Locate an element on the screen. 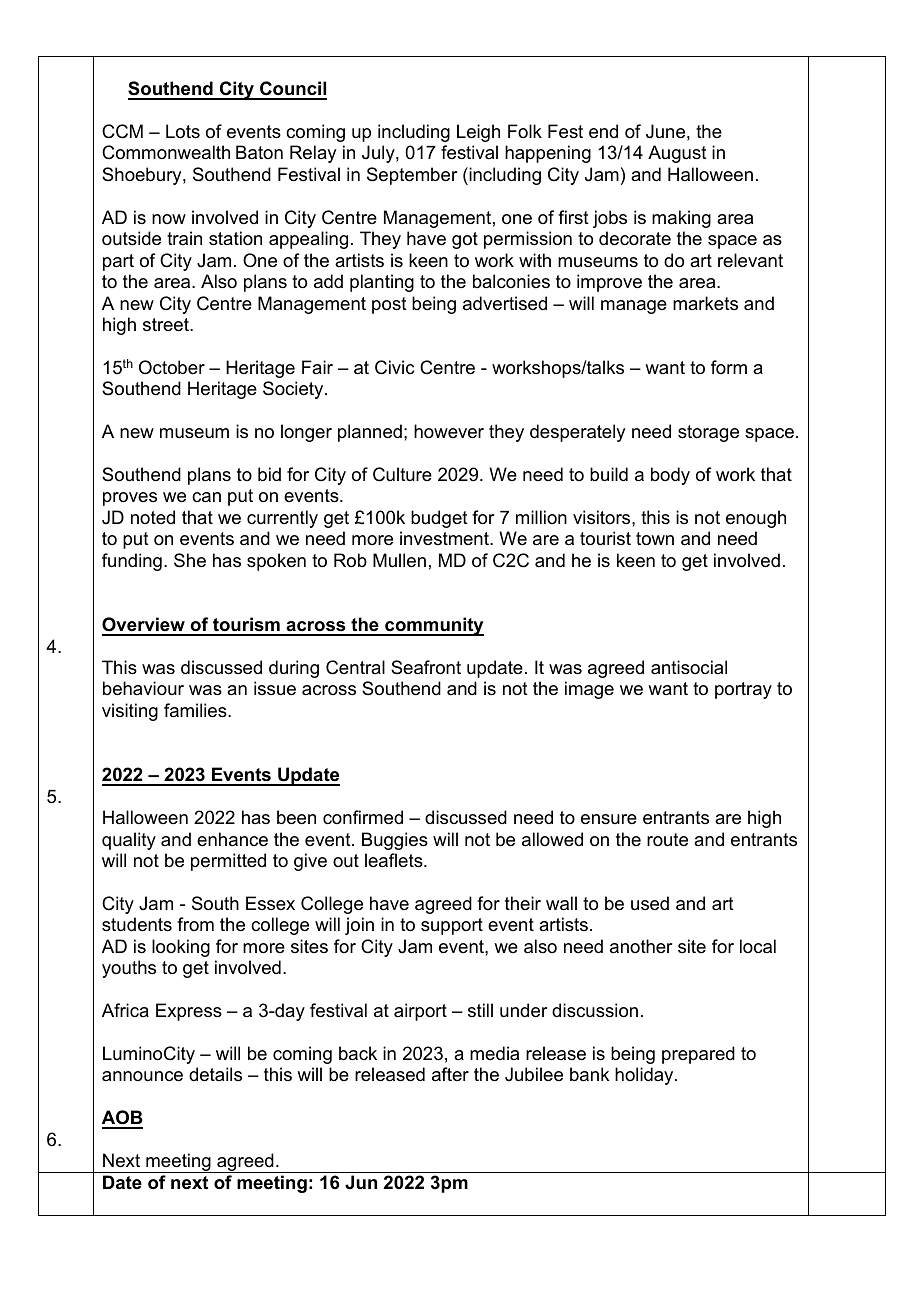 This screenshot has width=924, height=1308. confirmed is located at coordinates (363, 817).
